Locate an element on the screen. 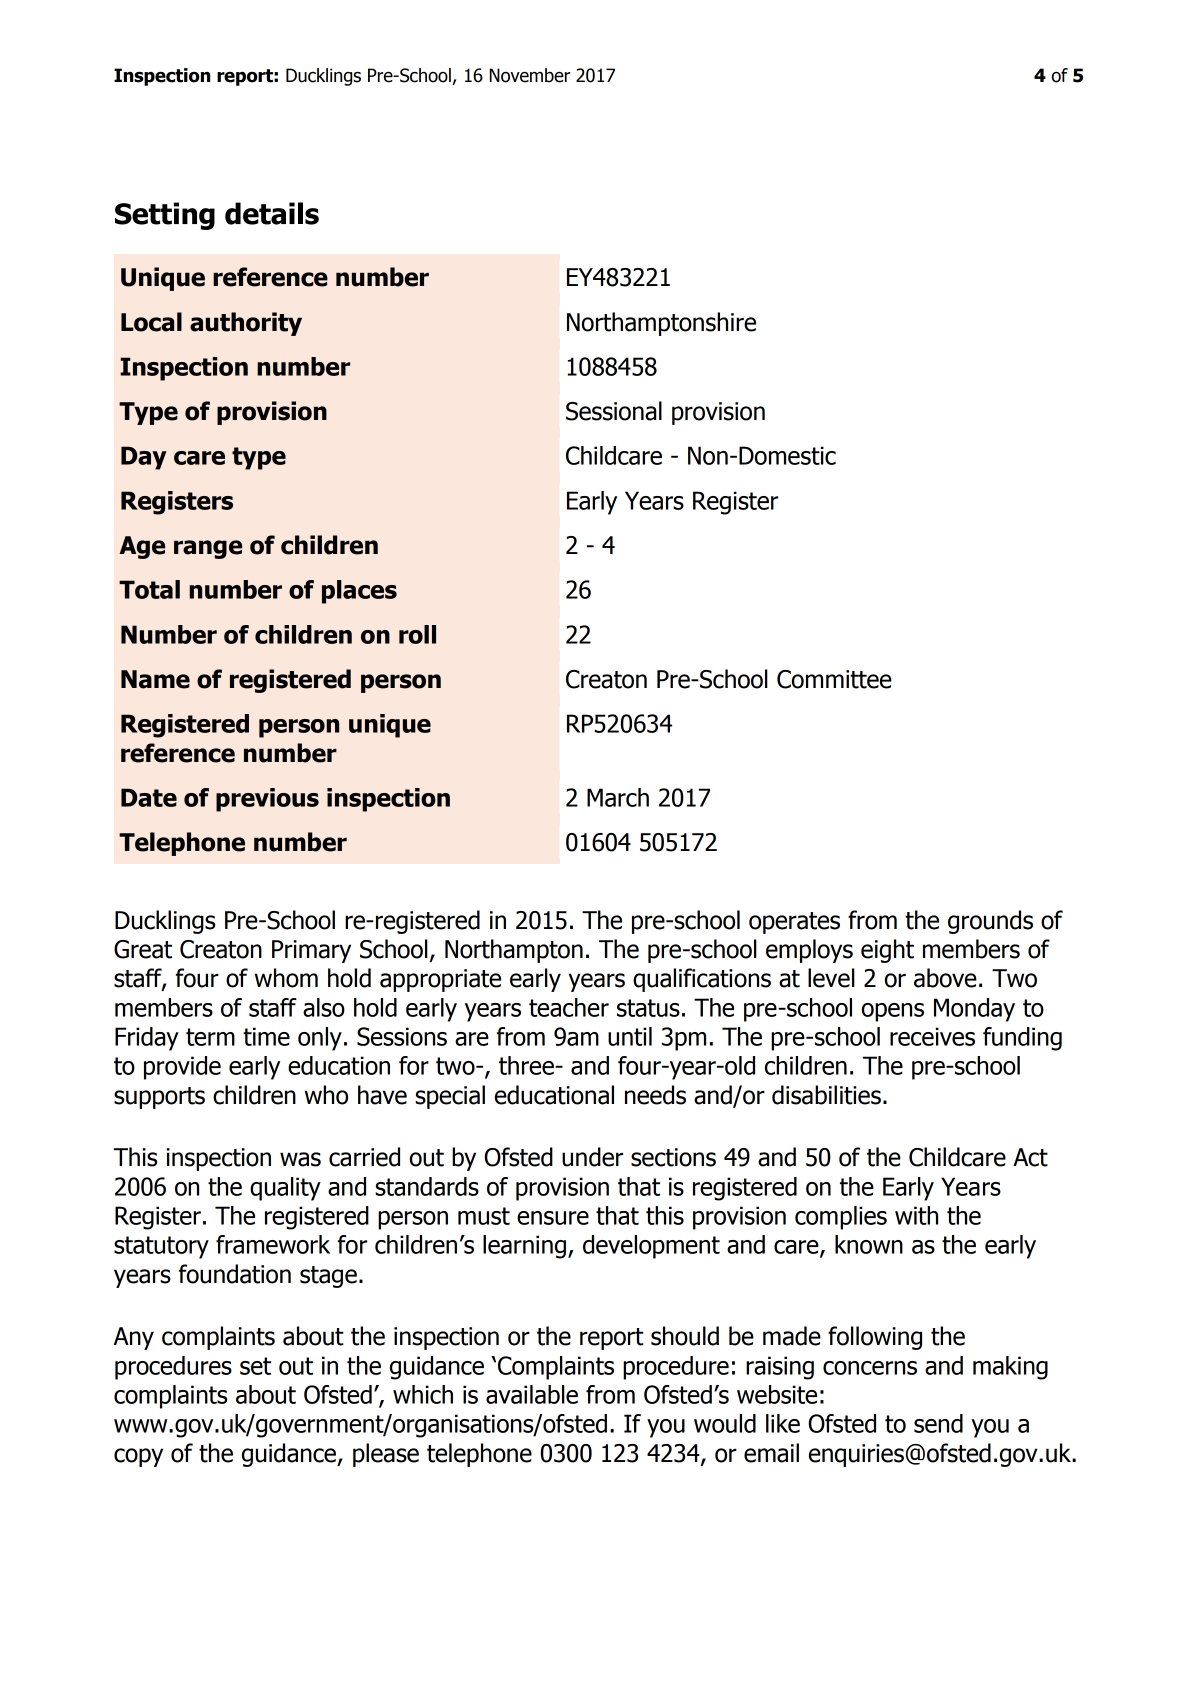  was is located at coordinates (300, 1159).
